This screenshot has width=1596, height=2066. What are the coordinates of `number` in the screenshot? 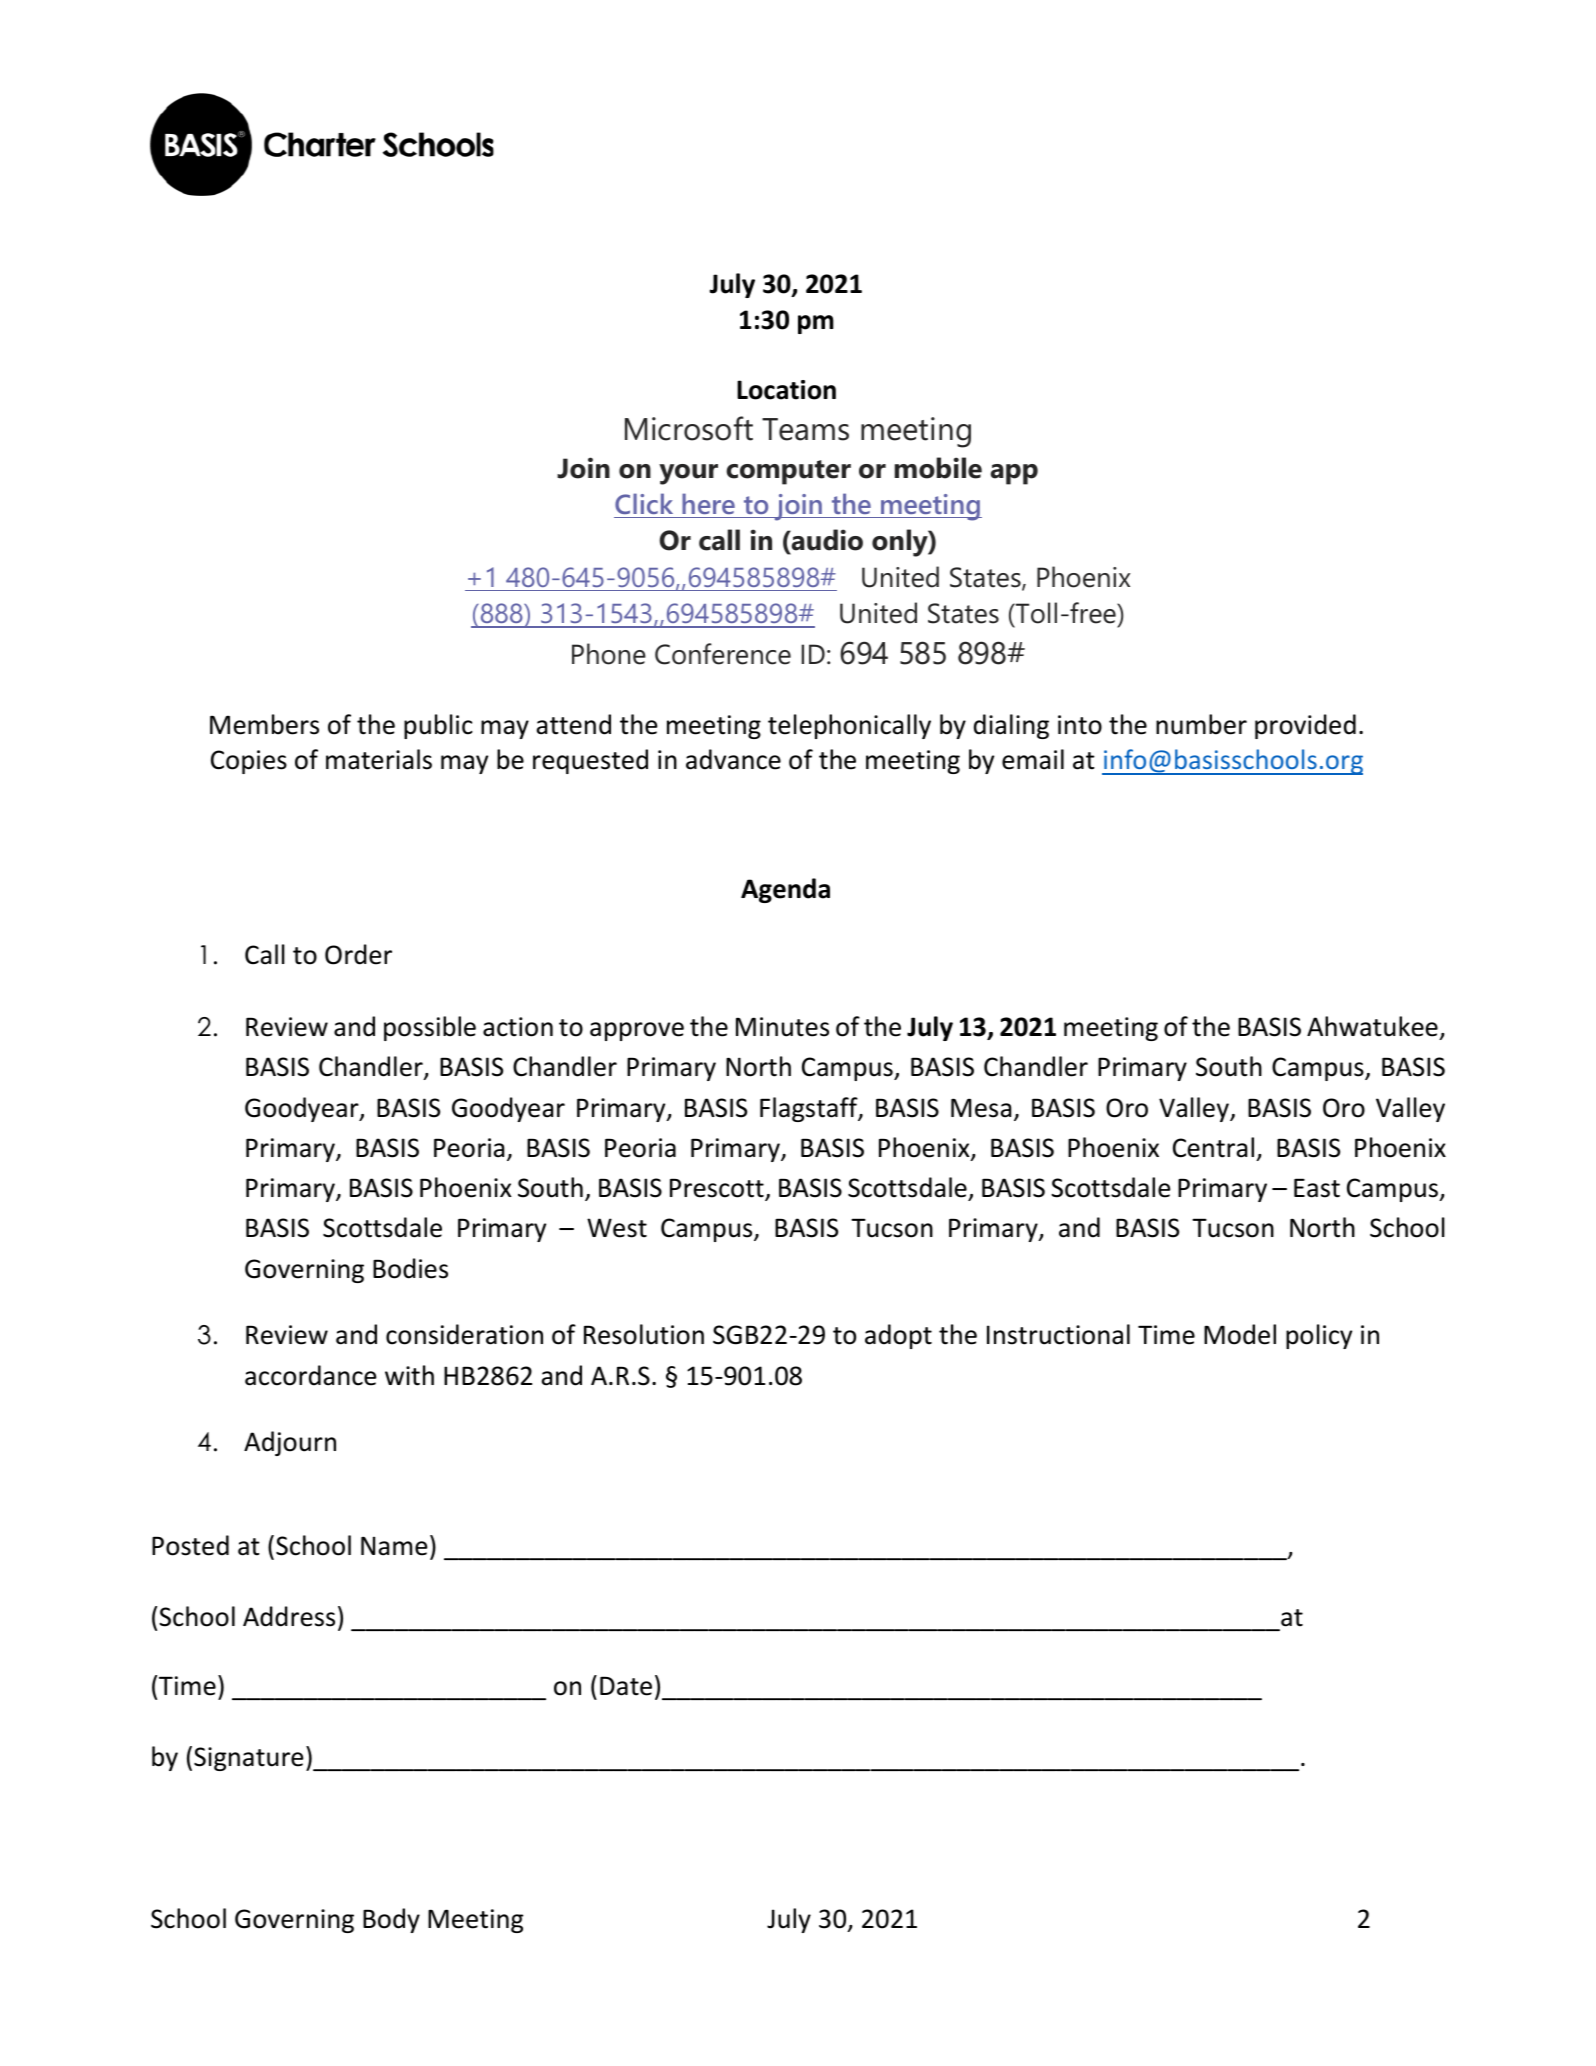 It's located at (1201, 724).
